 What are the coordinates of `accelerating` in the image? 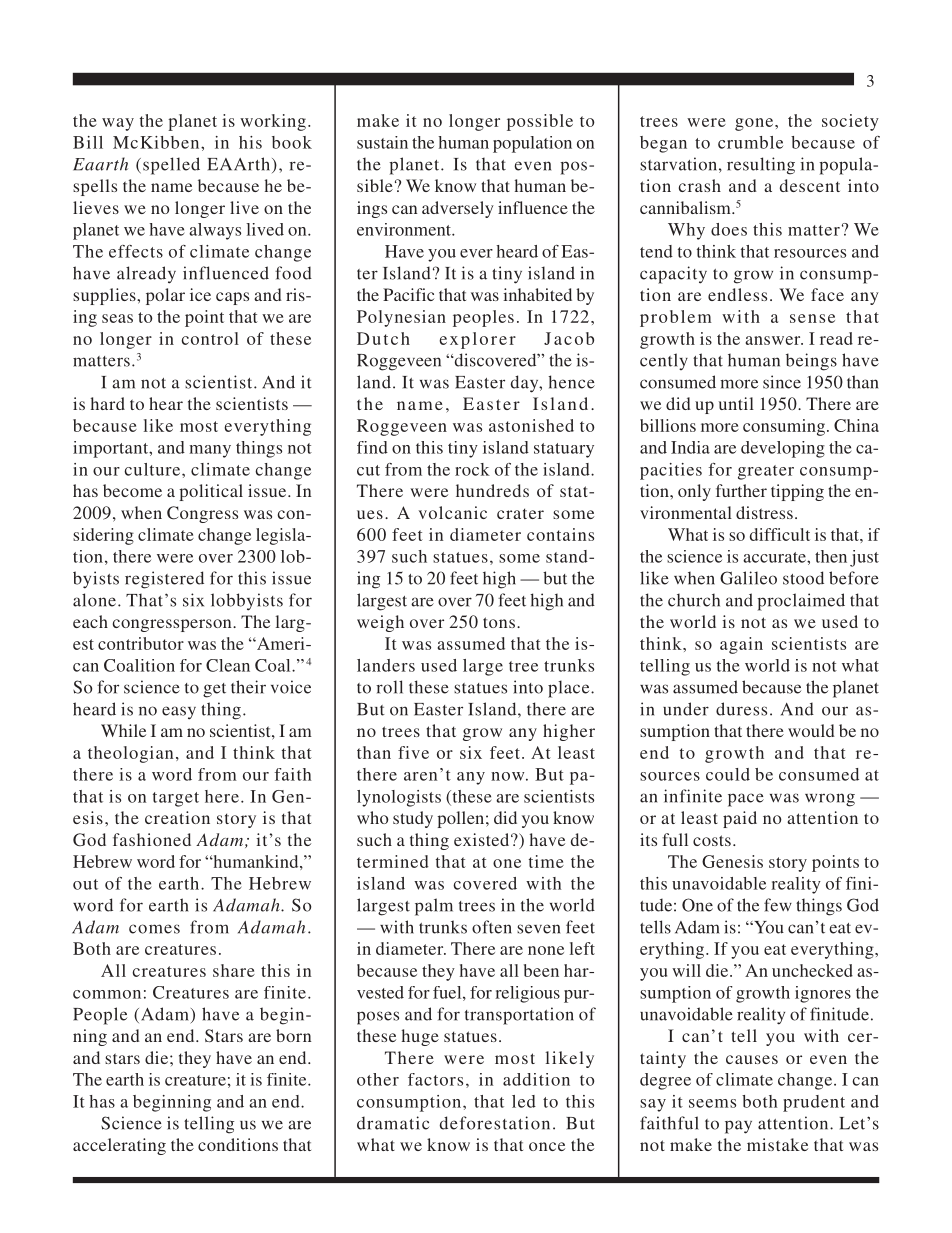 It's located at (119, 1146).
